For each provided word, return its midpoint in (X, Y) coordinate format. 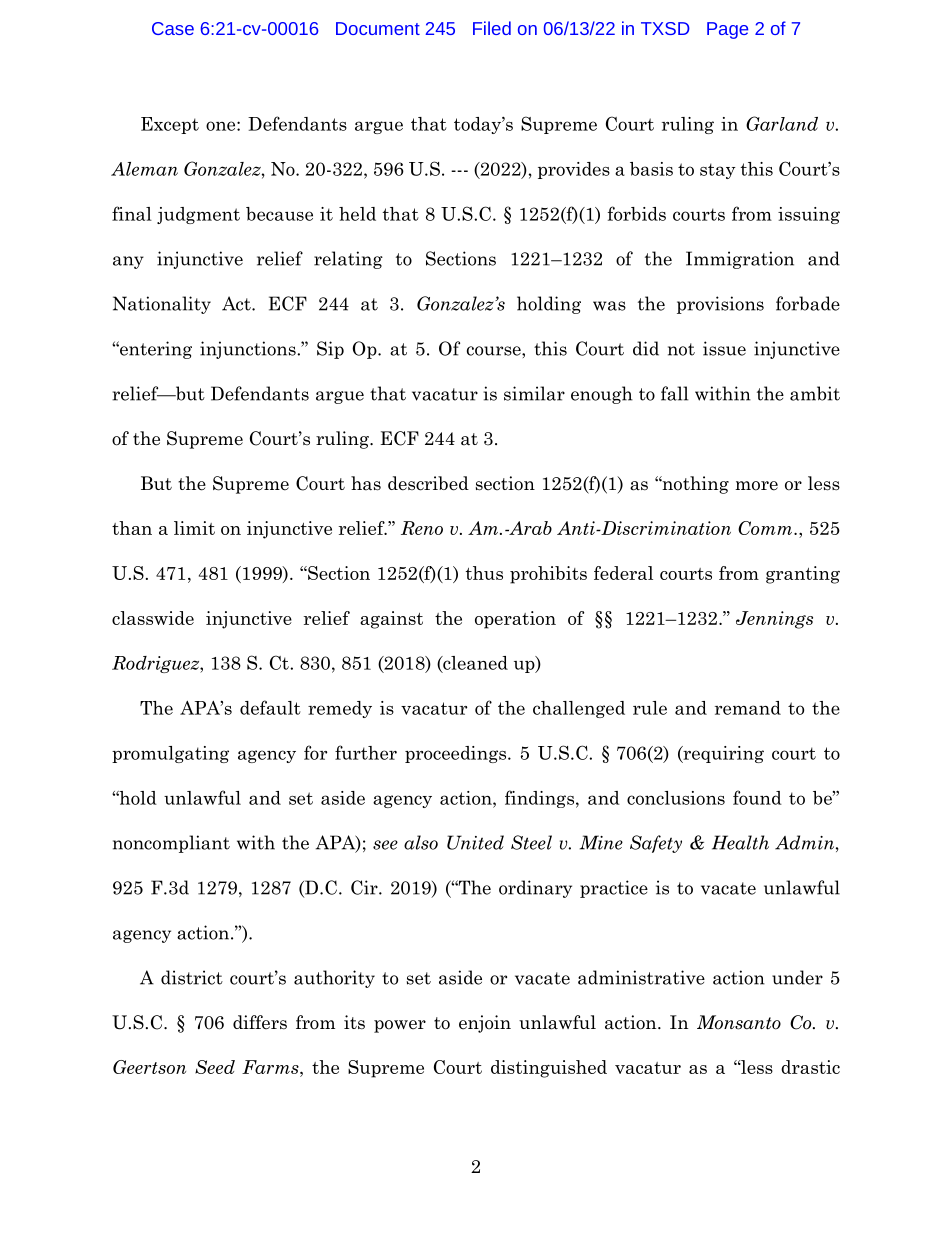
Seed (215, 1067)
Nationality (162, 305)
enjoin (485, 1024)
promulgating (170, 754)
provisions (720, 305)
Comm (766, 528)
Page (727, 30)
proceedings (457, 754)
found (757, 797)
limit (194, 528)
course (495, 351)
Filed (492, 28)
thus (484, 573)
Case (173, 28)
